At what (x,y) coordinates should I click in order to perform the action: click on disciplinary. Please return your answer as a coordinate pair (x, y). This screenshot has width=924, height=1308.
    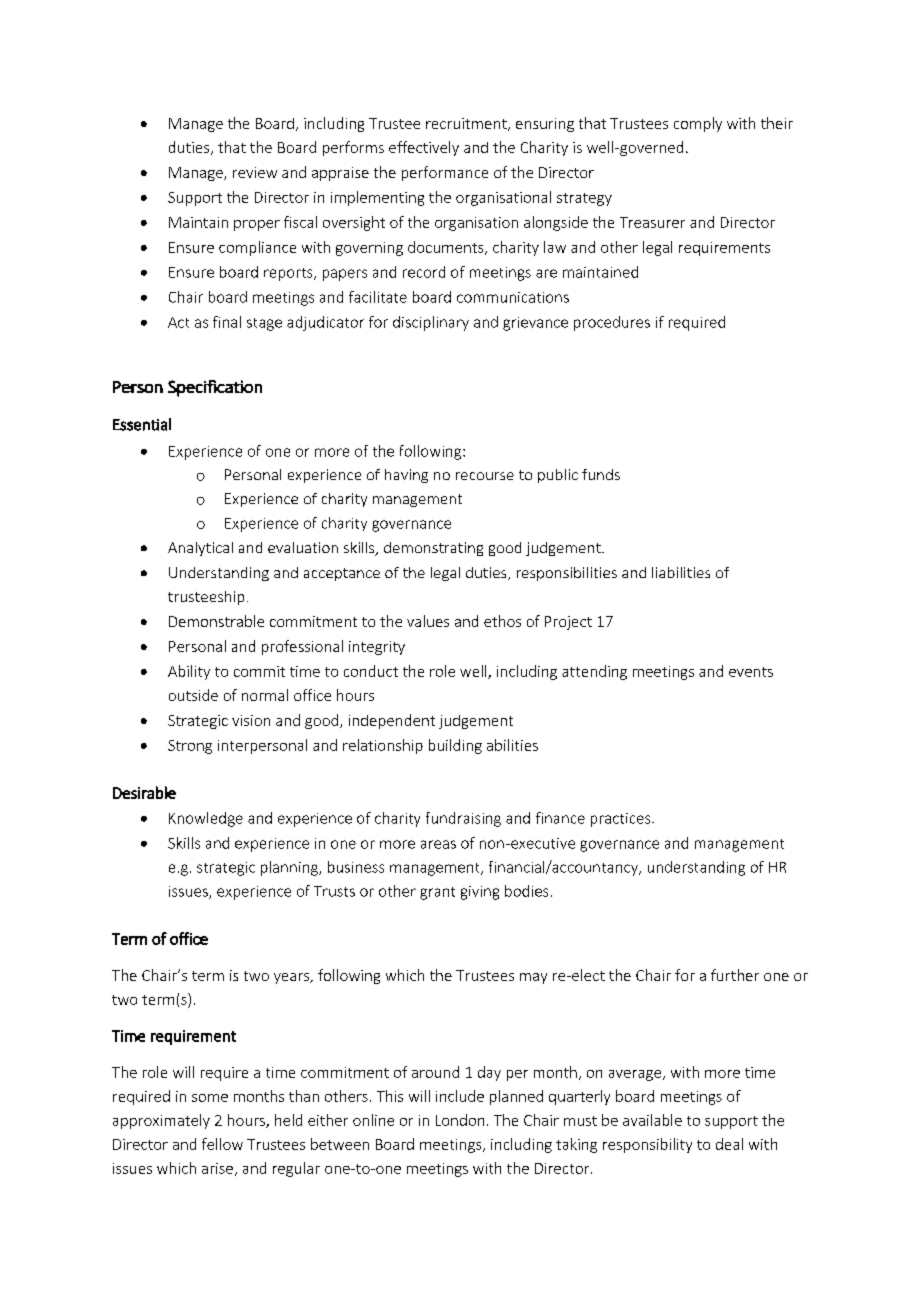
    Looking at the image, I should click on (431, 323).
